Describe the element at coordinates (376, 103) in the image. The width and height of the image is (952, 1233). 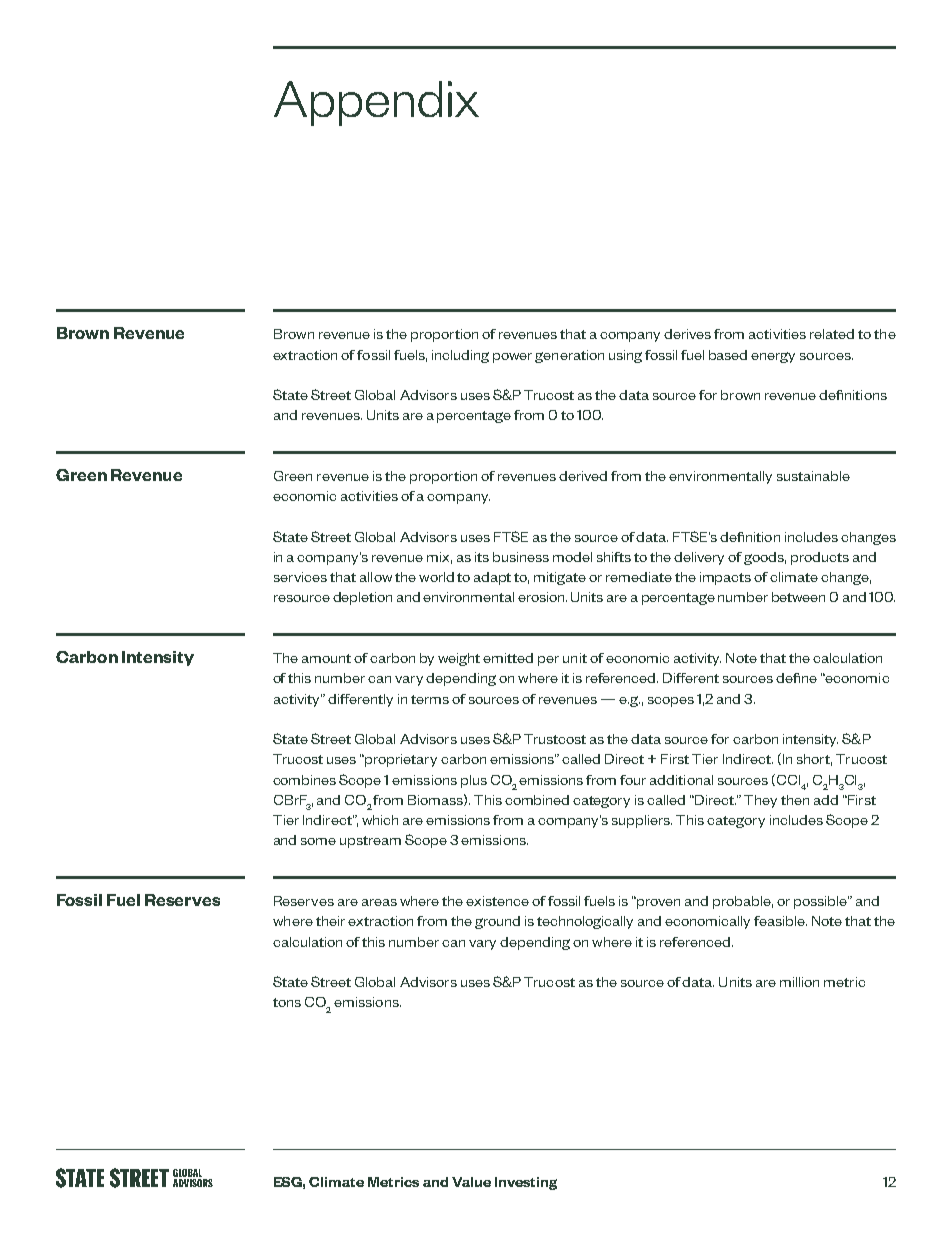
I see `Appendix` at that location.
